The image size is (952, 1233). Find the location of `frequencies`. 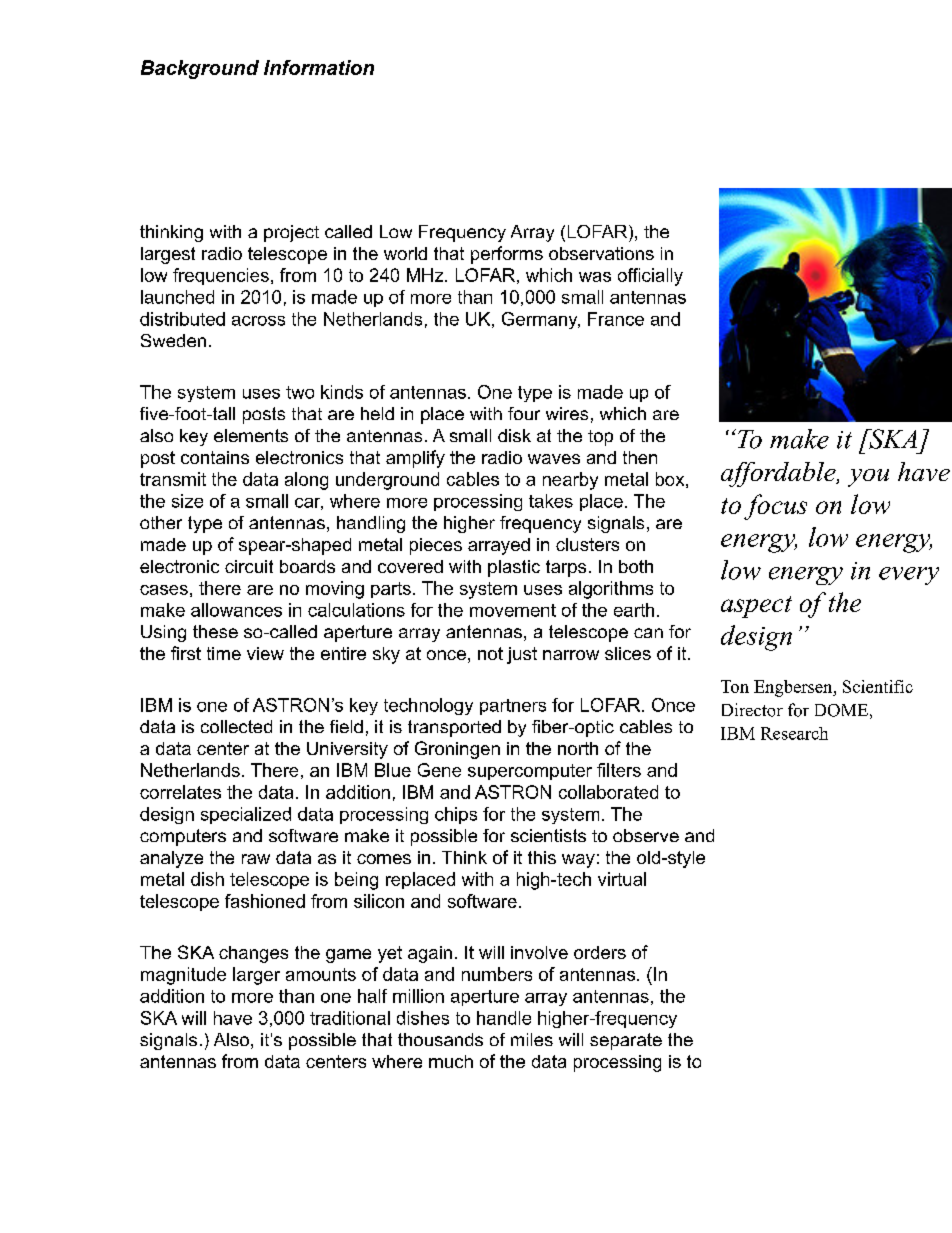

frequencies is located at coordinates (221, 276).
